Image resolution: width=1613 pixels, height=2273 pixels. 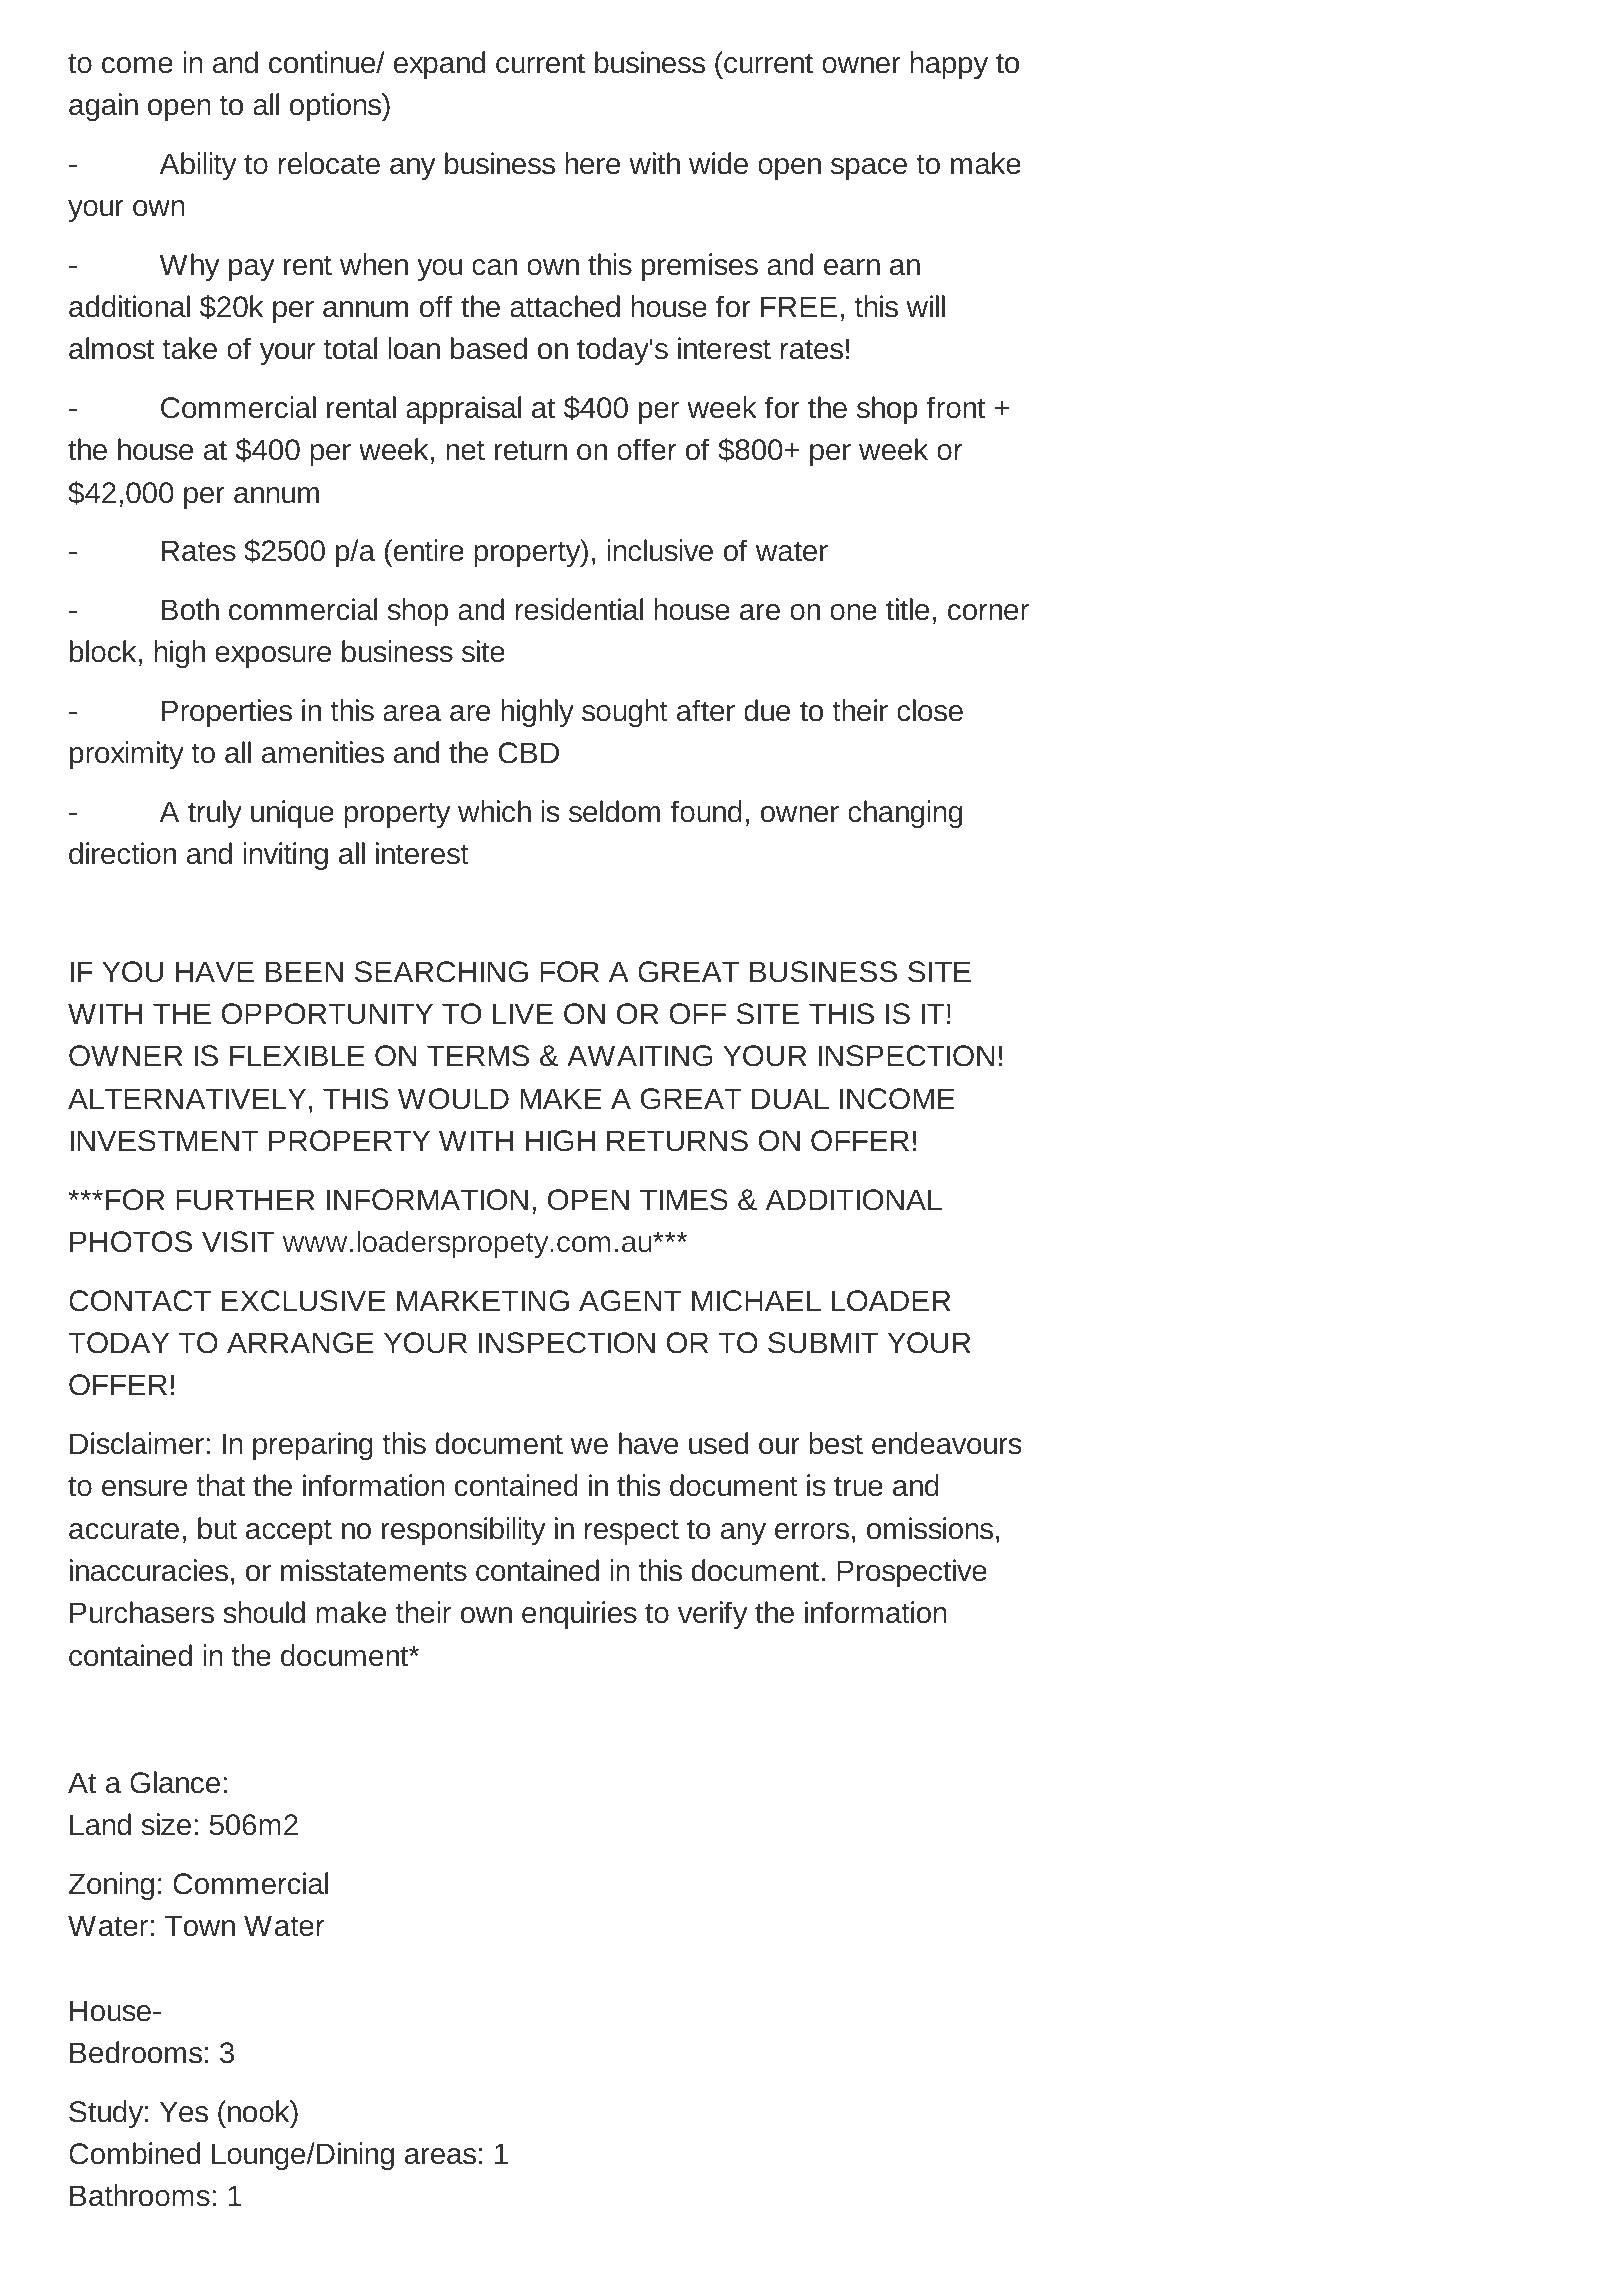 I want to click on Yes, so click(x=184, y=2112).
